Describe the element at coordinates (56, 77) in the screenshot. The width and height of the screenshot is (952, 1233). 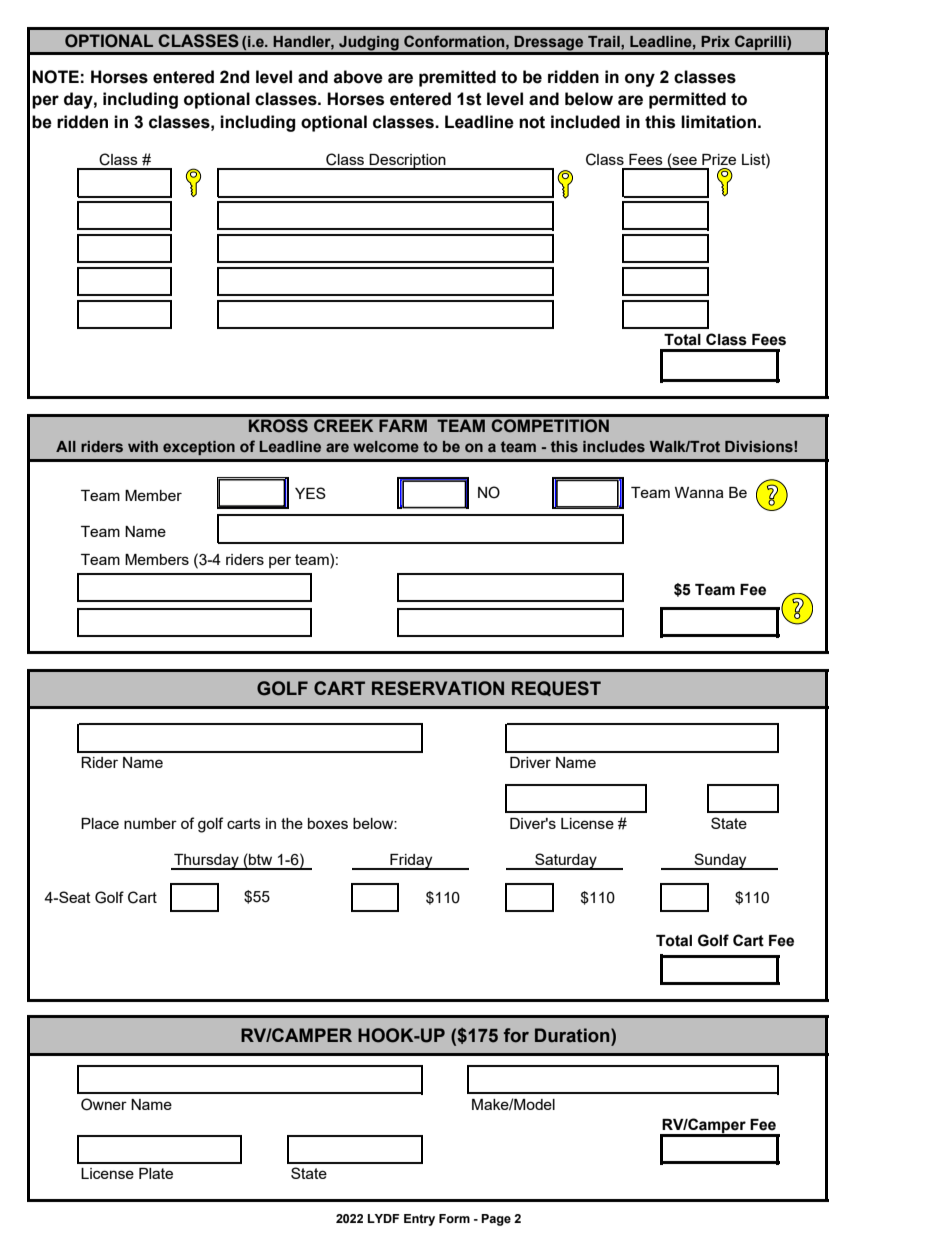
I see `NOTE` at that location.
